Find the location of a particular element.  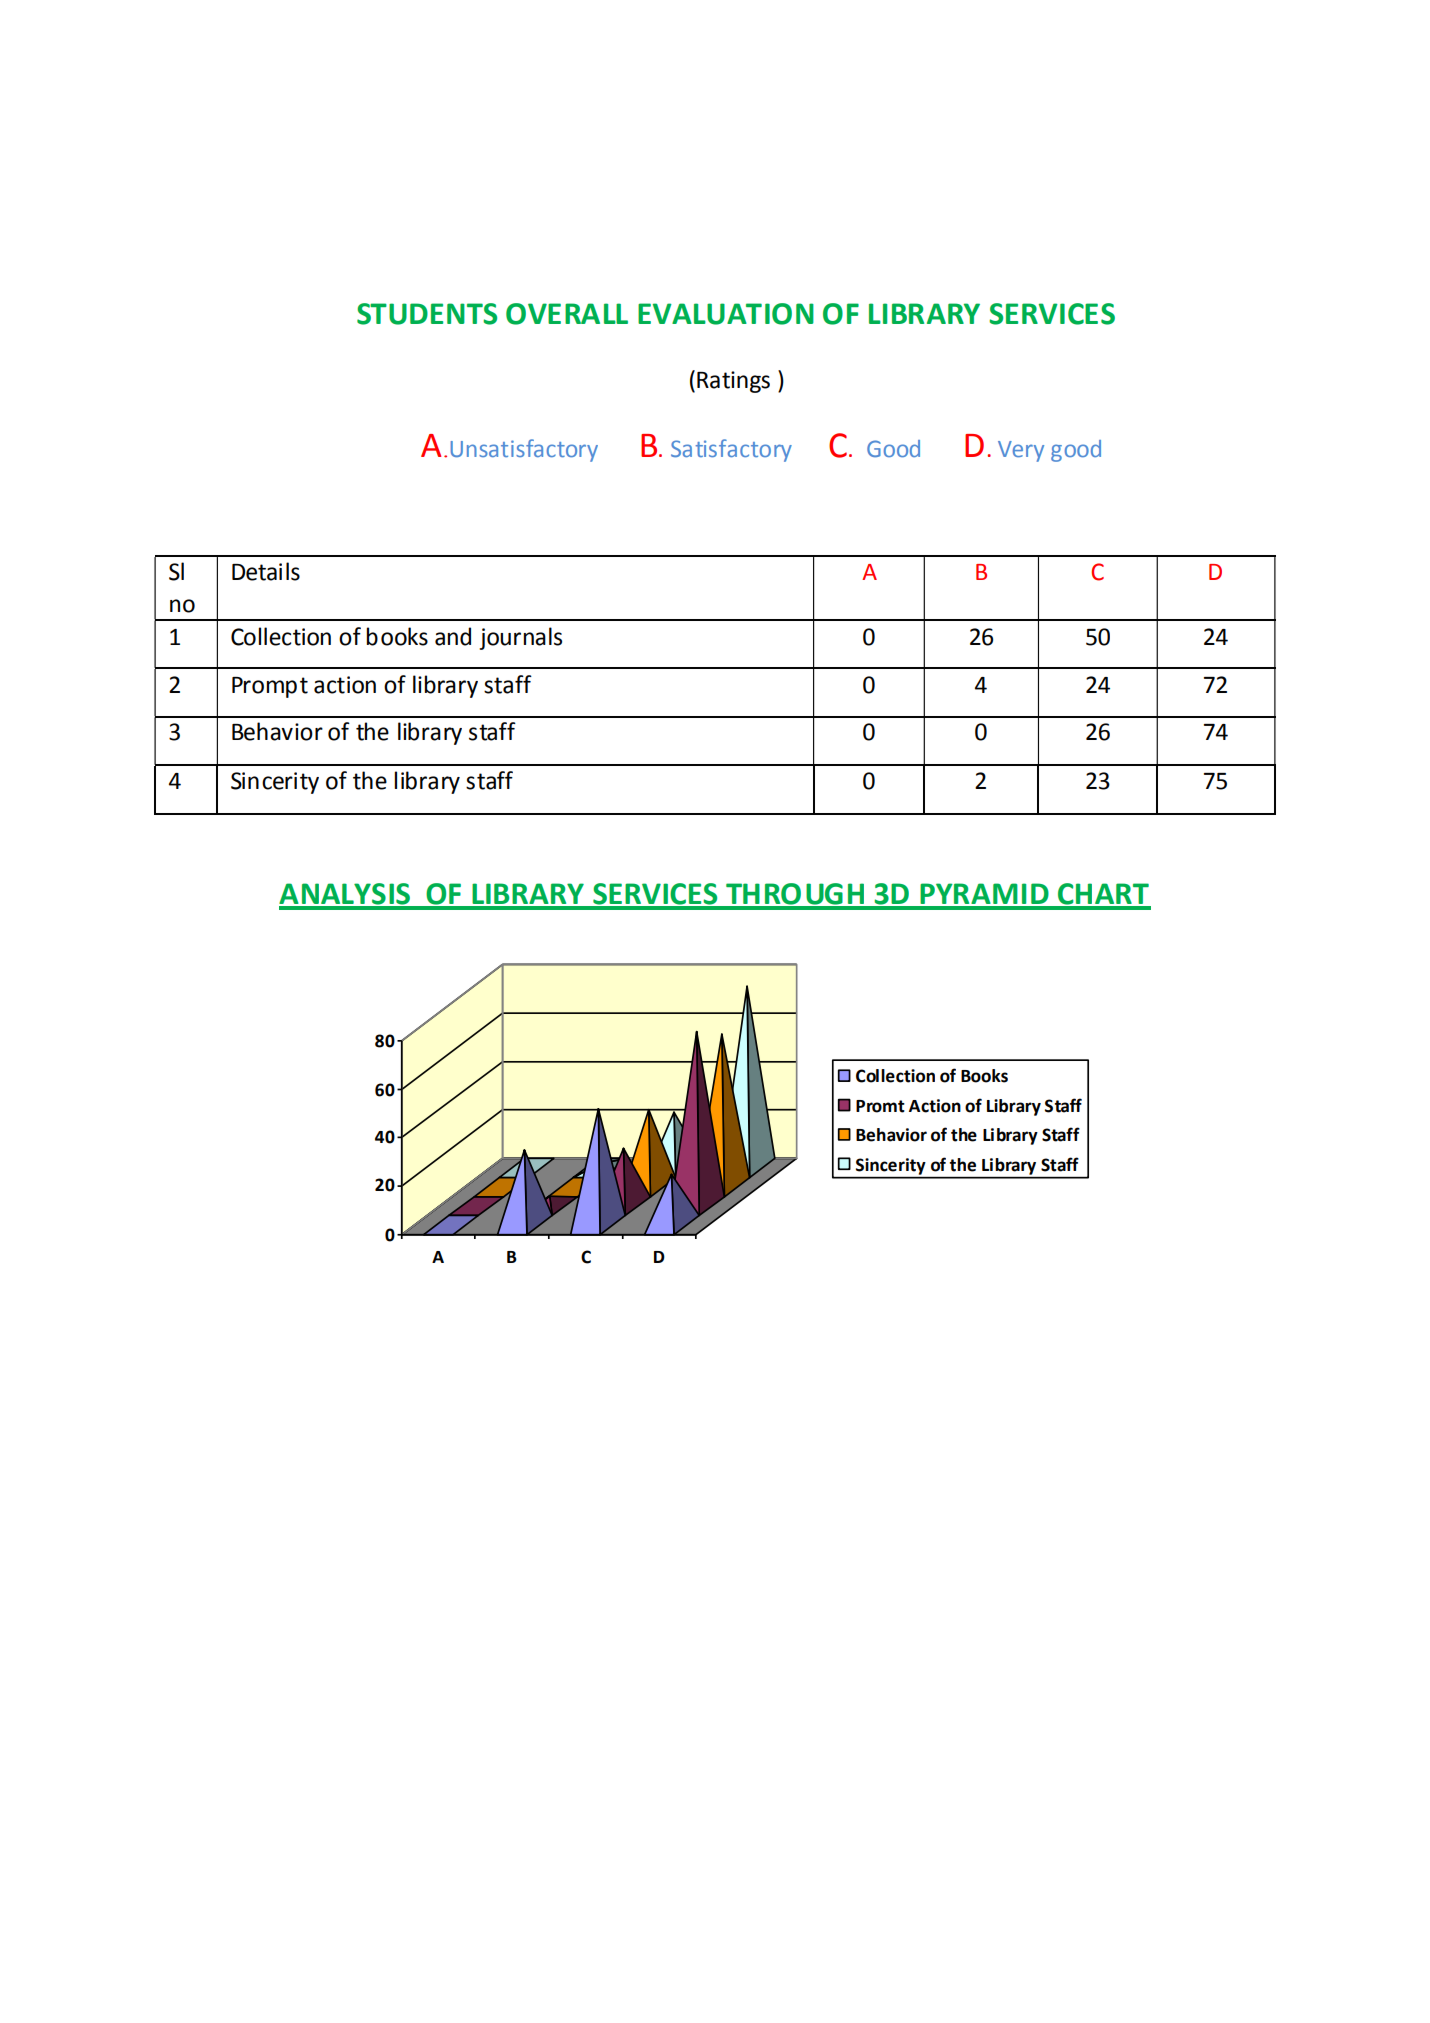

and is located at coordinates (453, 636).
